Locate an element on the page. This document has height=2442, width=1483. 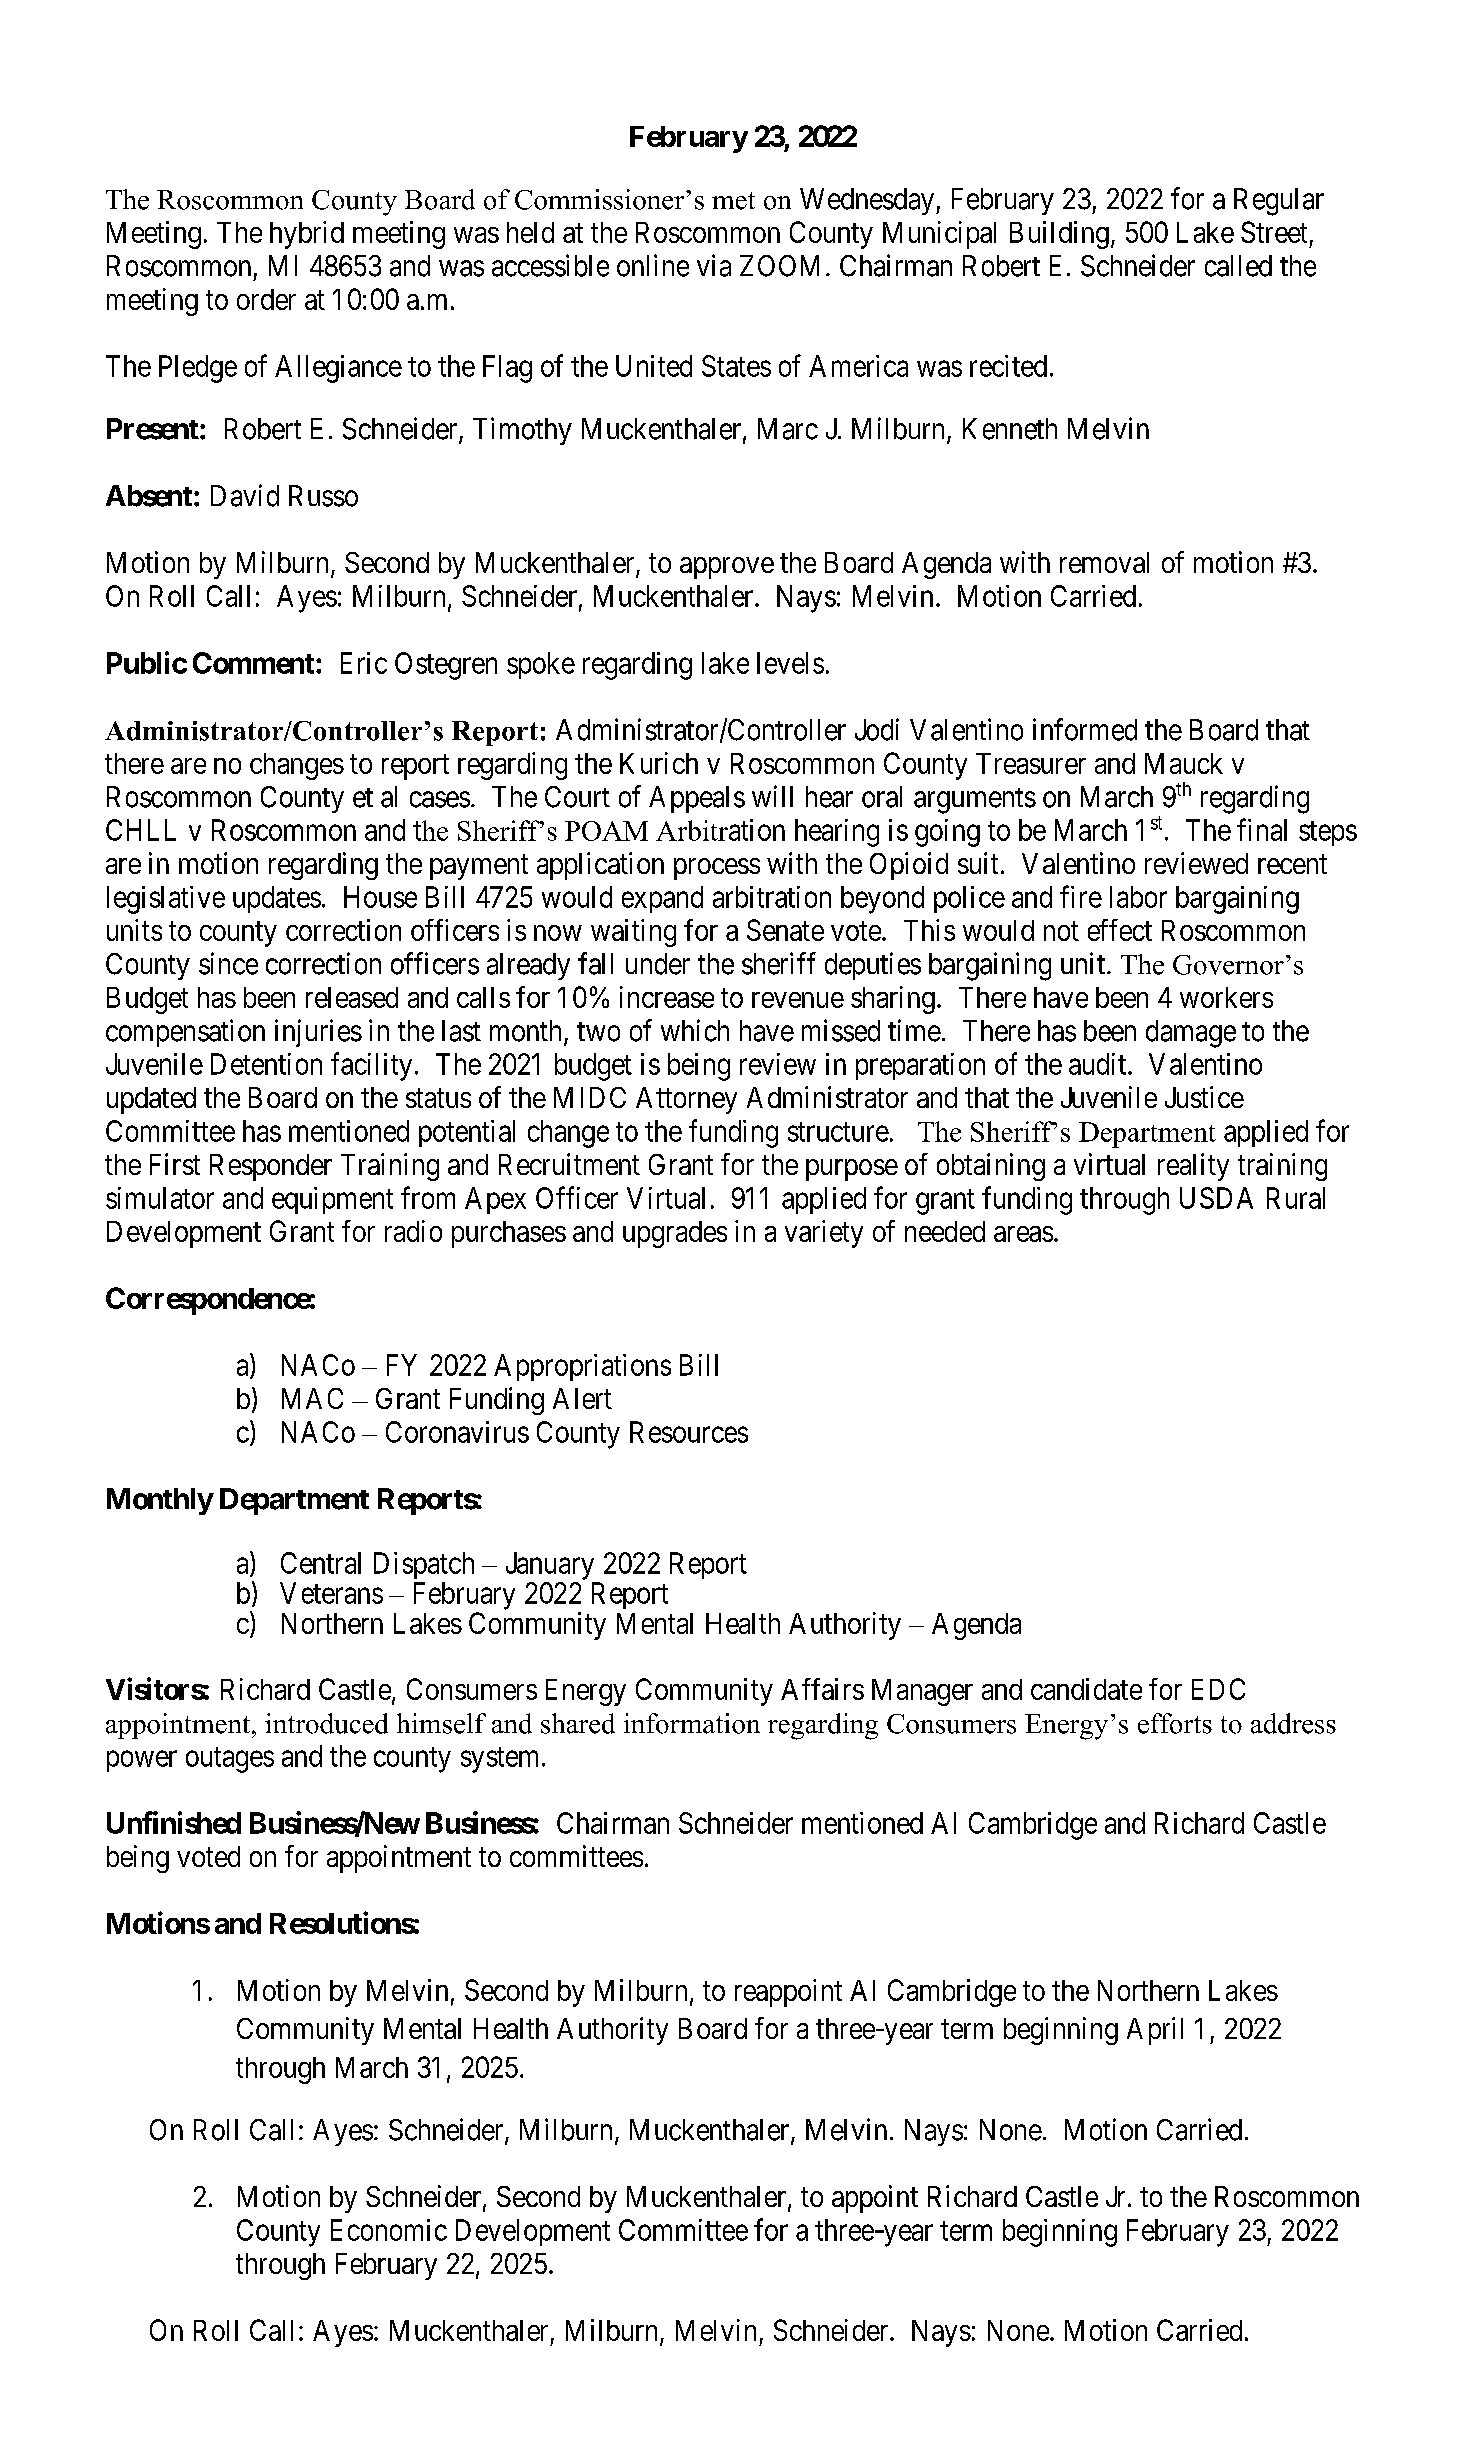
will is located at coordinates (772, 796).
